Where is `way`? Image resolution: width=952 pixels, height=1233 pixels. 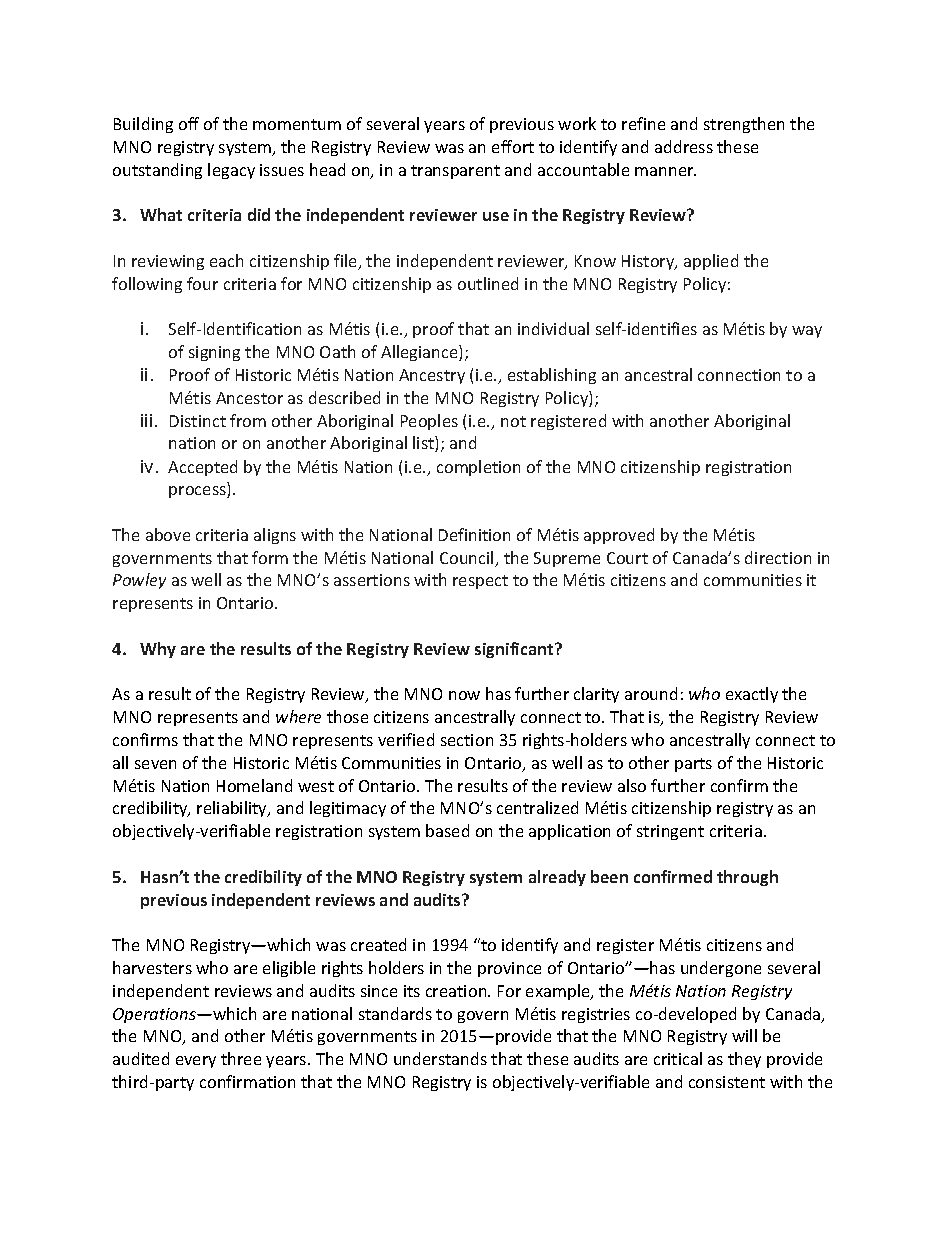
way is located at coordinates (807, 332).
